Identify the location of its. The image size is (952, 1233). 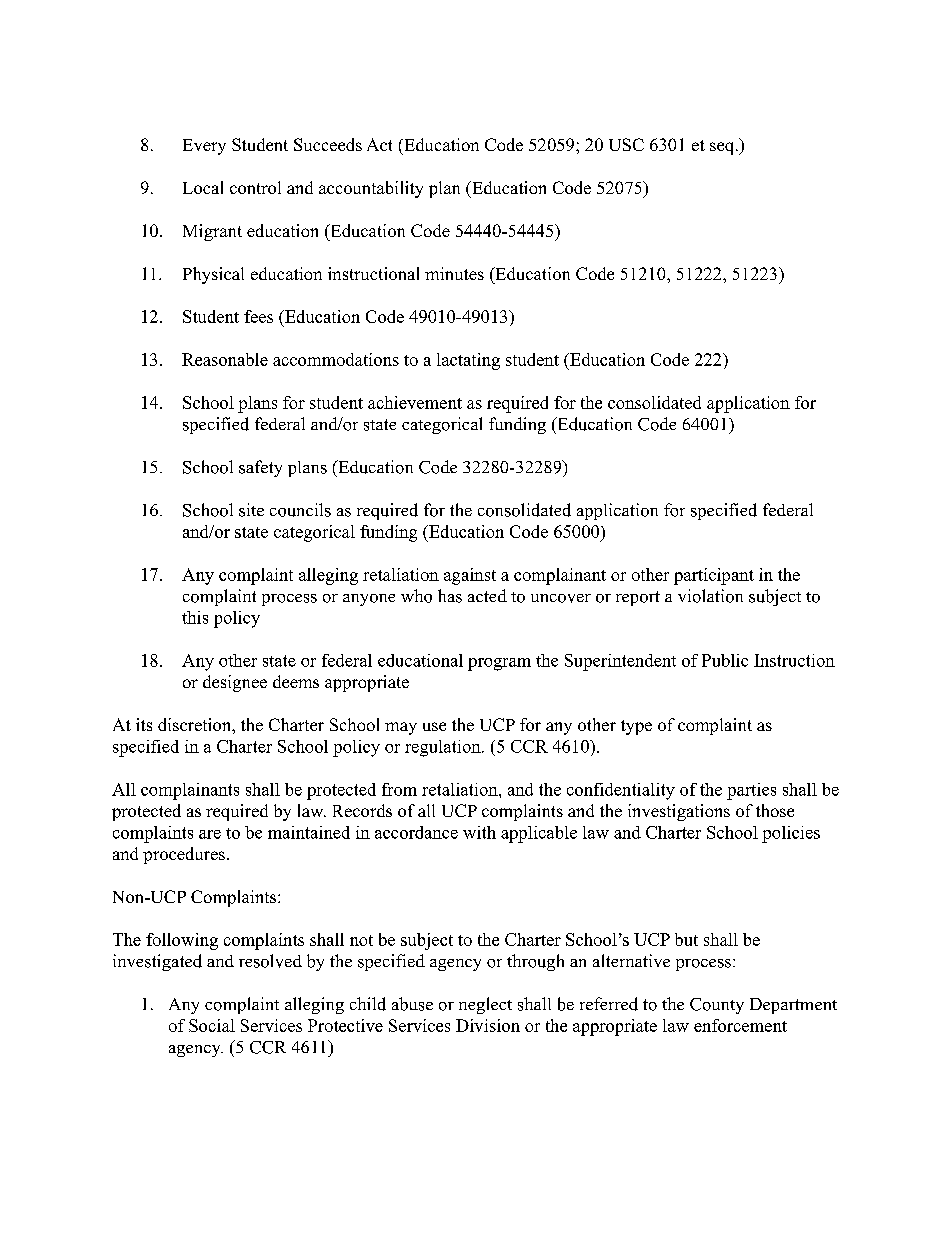
(144, 724).
